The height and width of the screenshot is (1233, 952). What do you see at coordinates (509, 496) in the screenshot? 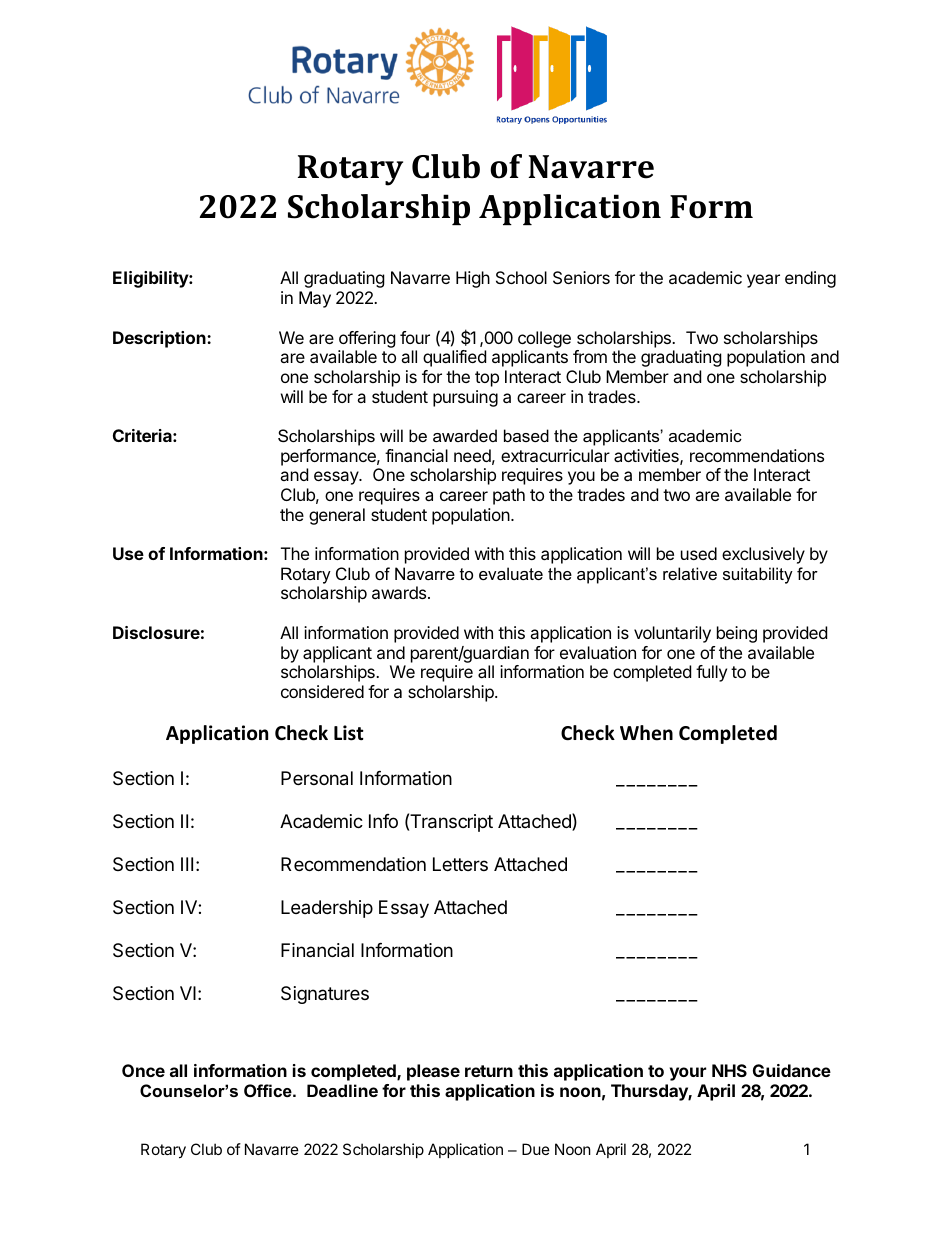
I see `path` at bounding box center [509, 496].
